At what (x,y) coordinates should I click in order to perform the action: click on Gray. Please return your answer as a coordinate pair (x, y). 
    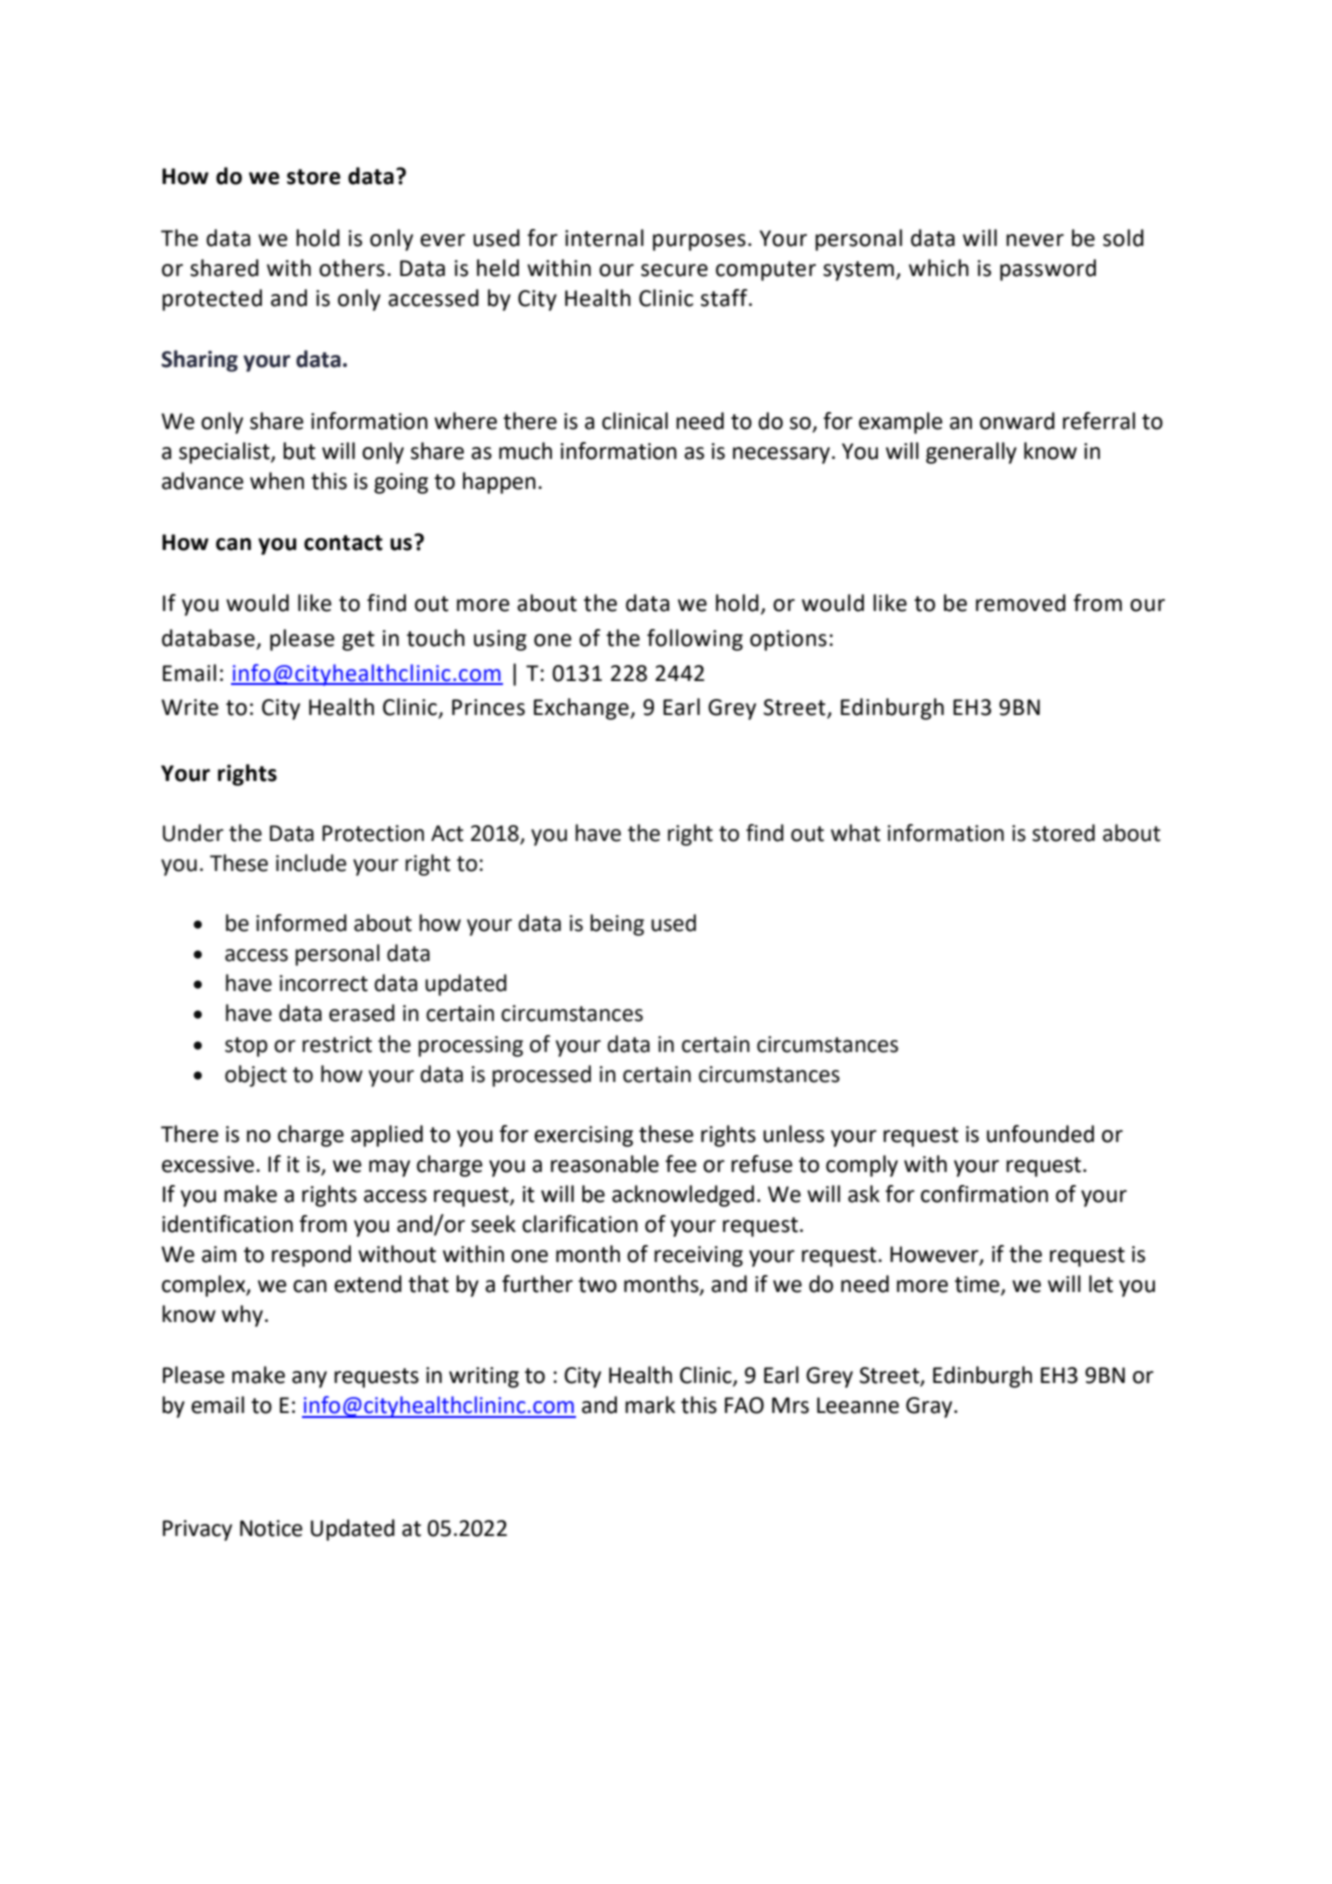
    Looking at the image, I should click on (930, 1407).
